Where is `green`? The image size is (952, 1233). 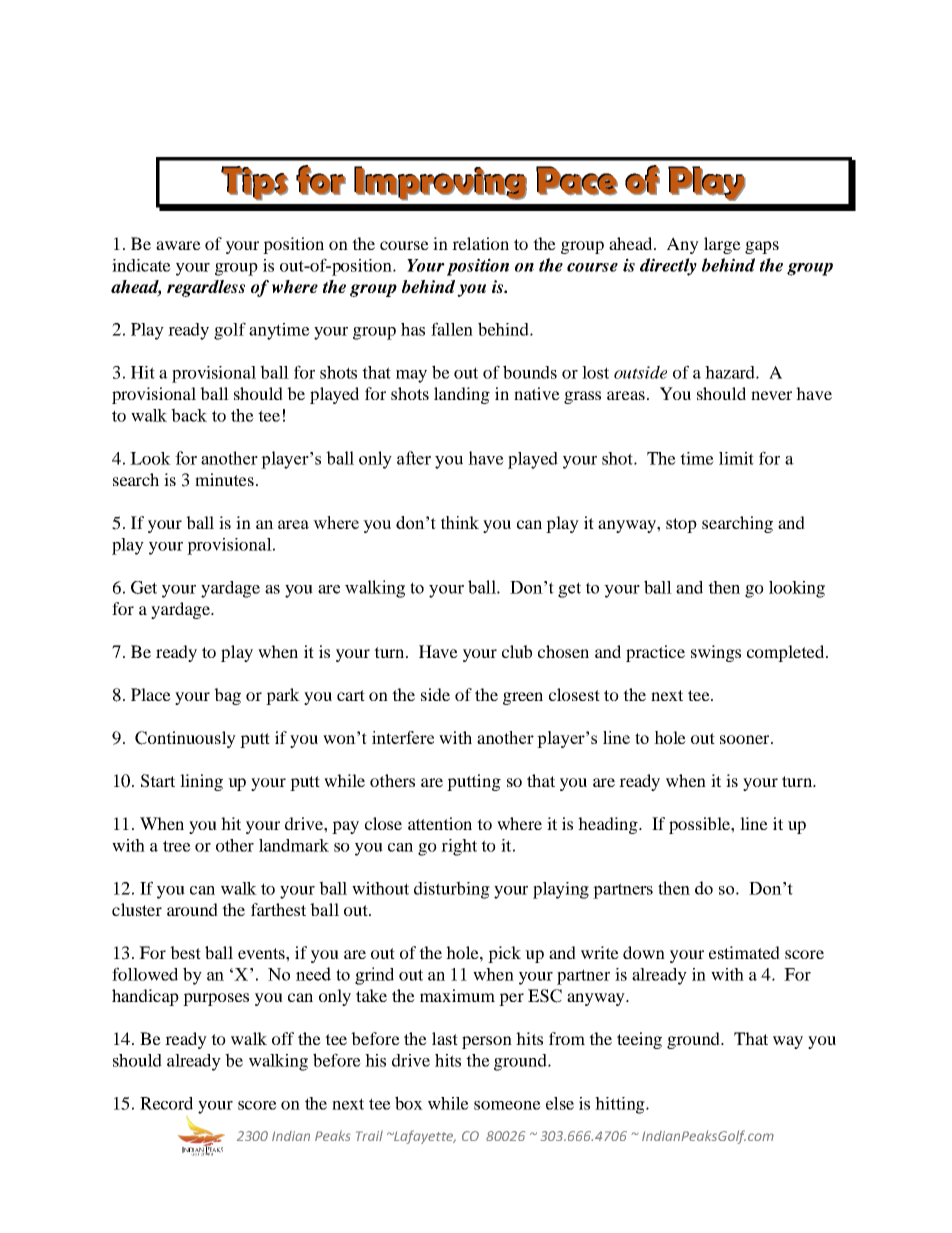 green is located at coordinates (523, 698).
